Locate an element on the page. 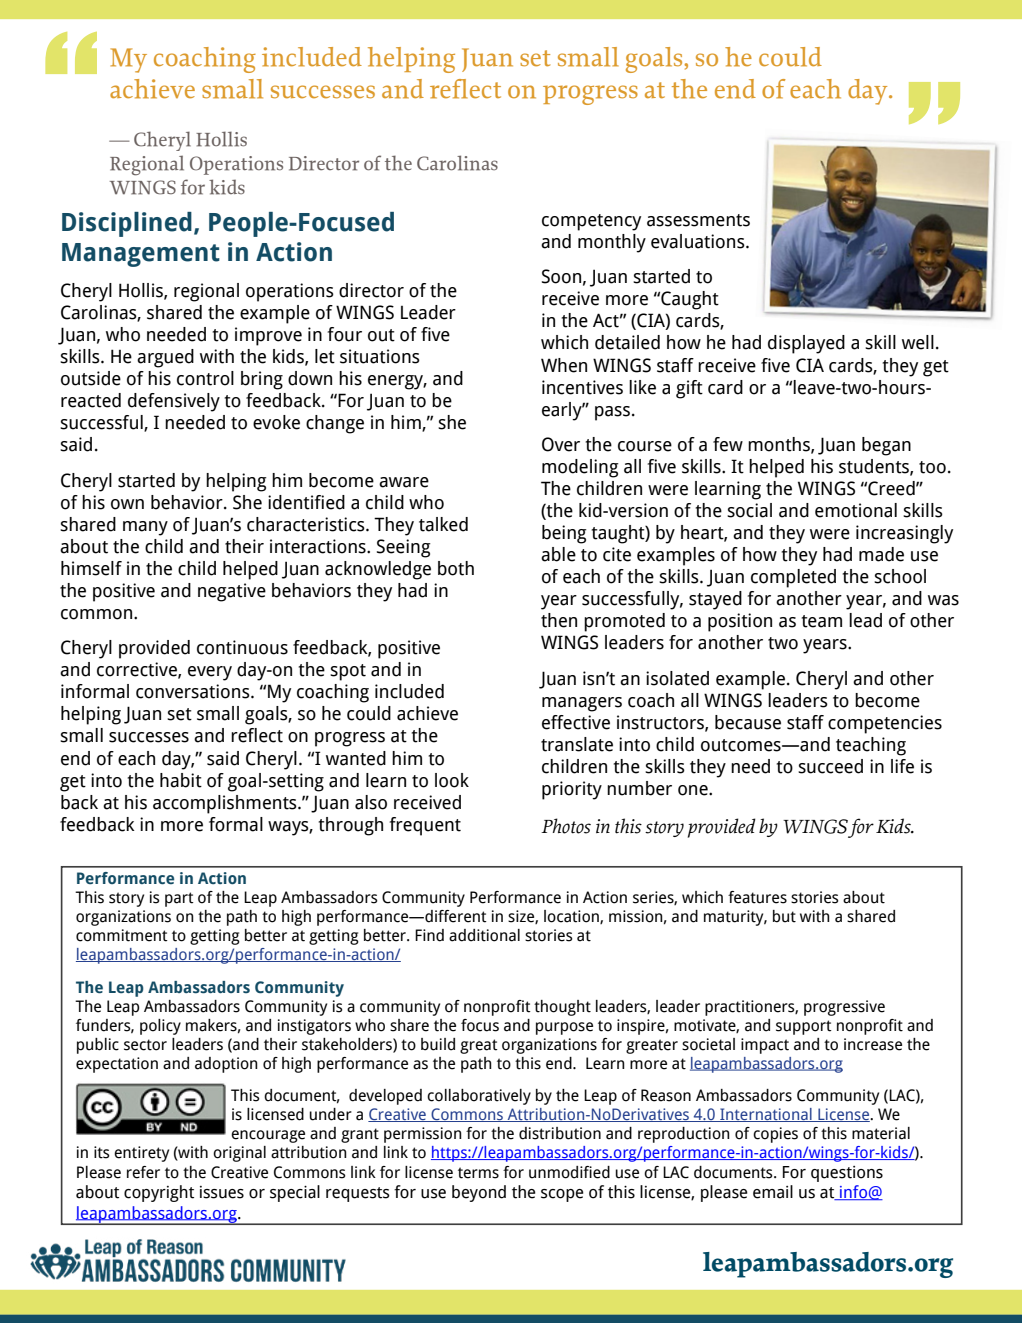 Image resolution: width=1022 pixels, height=1323 pixels. Management is located at coordinates (141, 255).
